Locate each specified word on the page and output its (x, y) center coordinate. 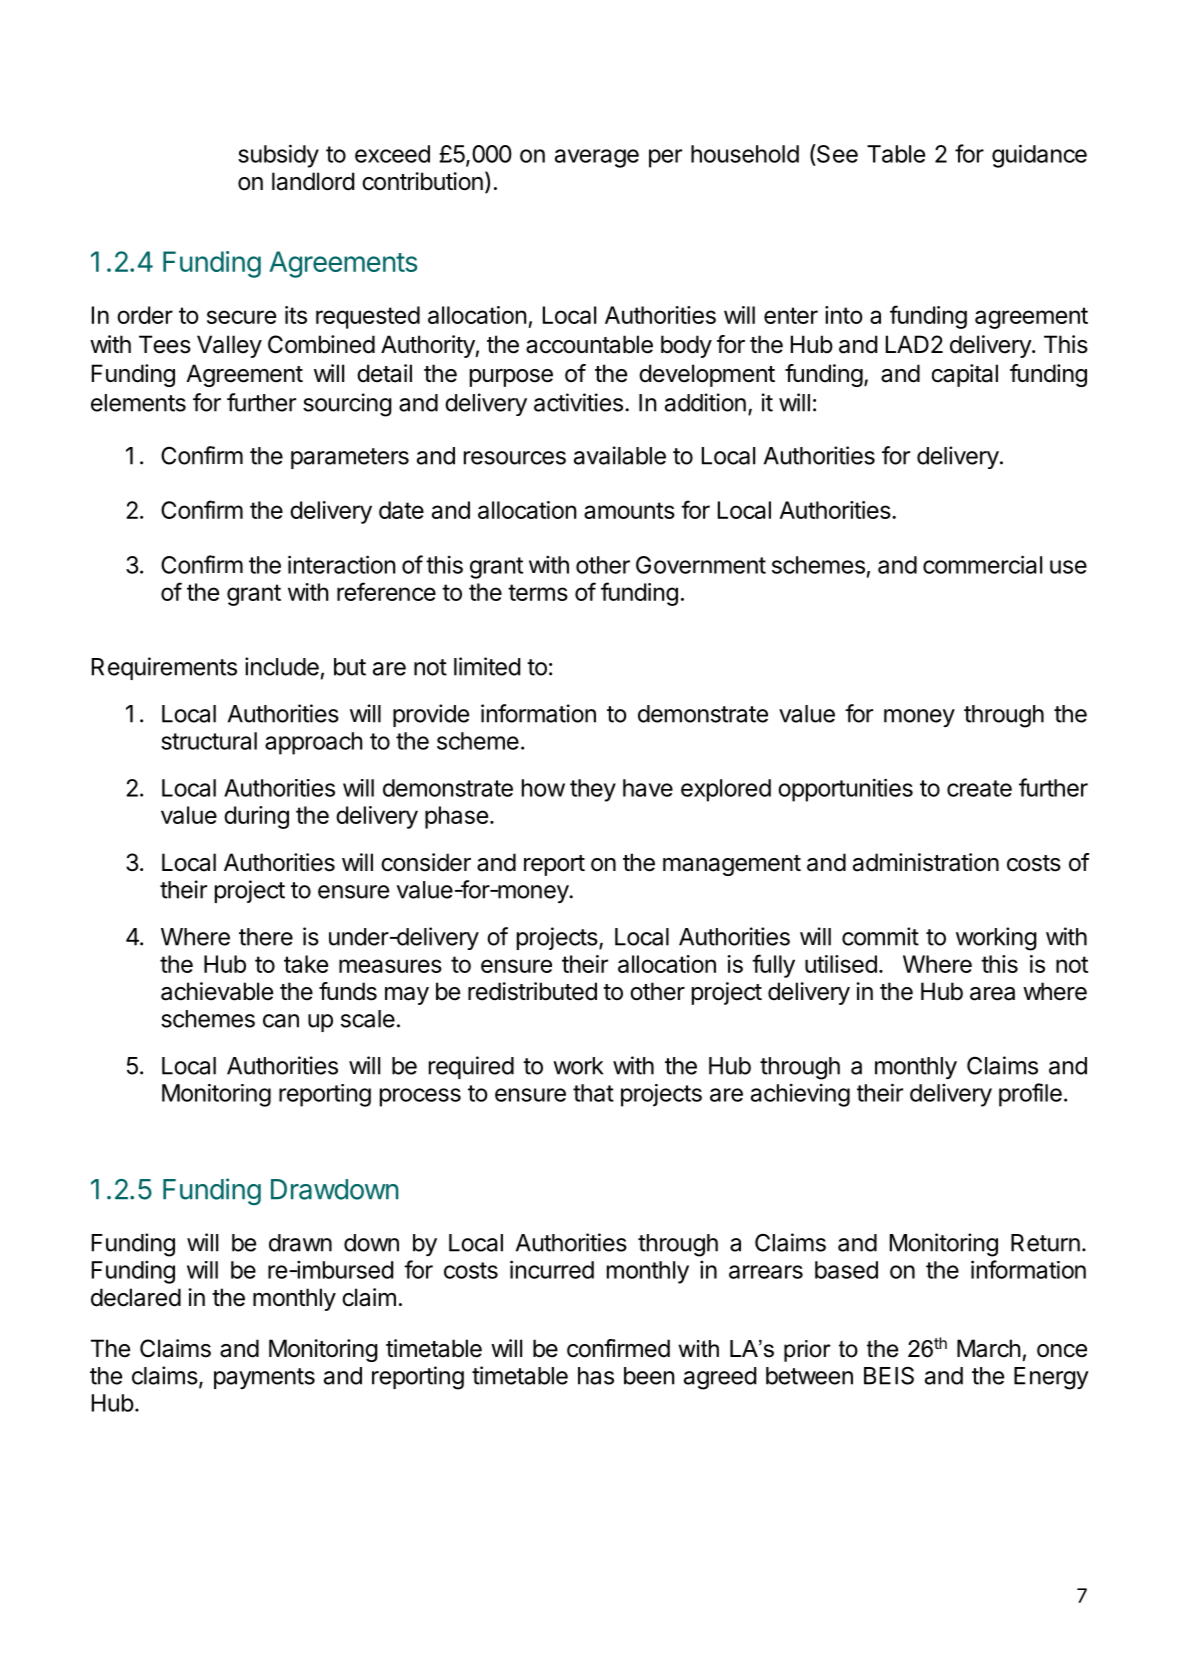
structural (209, 741)
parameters (350, 458)
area (992, 994)
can (281, 1021)
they (593, 790)
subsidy (278, 156)
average (597, 158)
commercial (982, 564)
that (593, 1093)
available (620, 455)
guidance (1039, 156)
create (979, 788)
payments (264, 1378)
